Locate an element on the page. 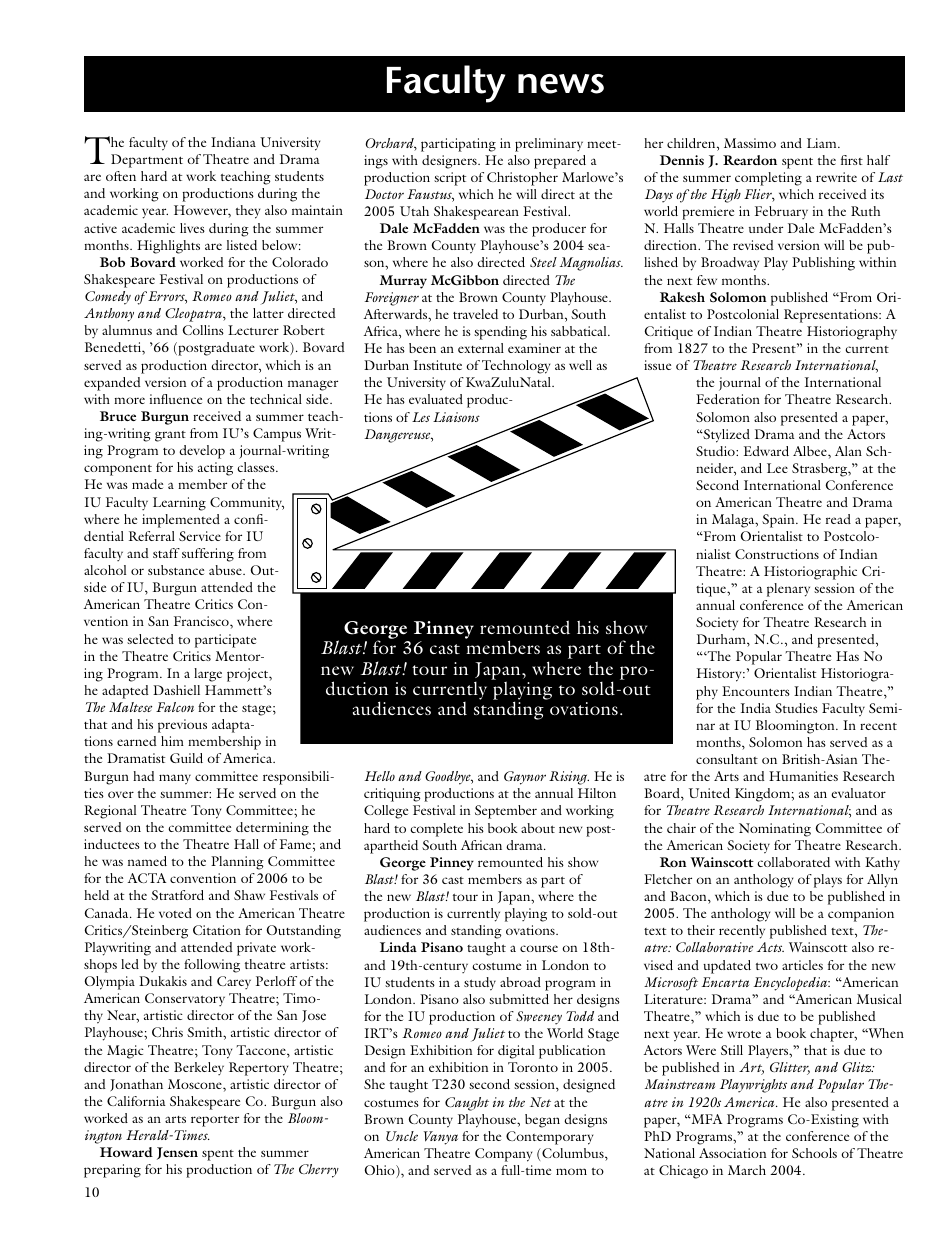  September is located at coordinates (506, 812).
